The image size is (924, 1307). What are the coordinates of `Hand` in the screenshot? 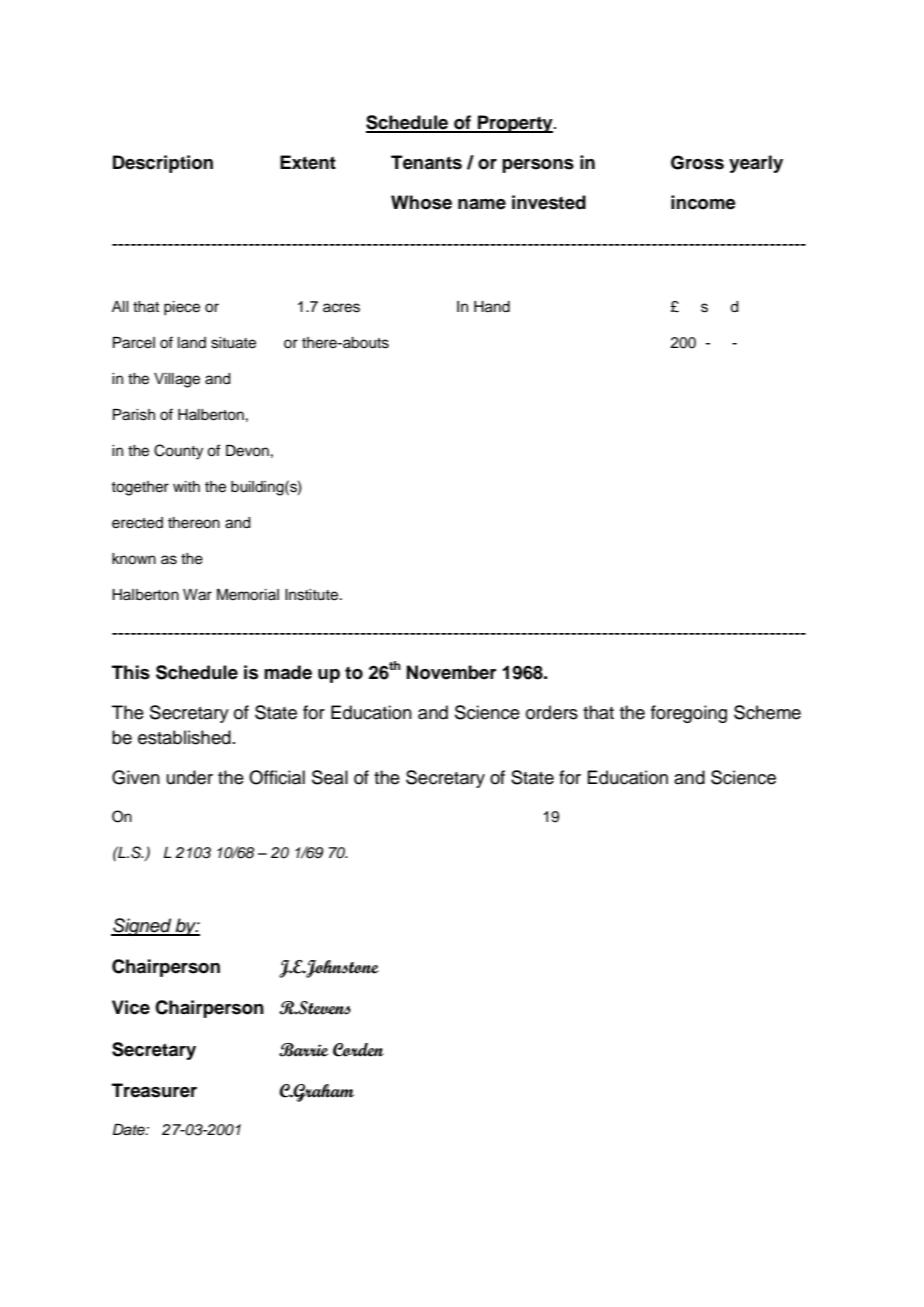 It's located at (492, 307).
